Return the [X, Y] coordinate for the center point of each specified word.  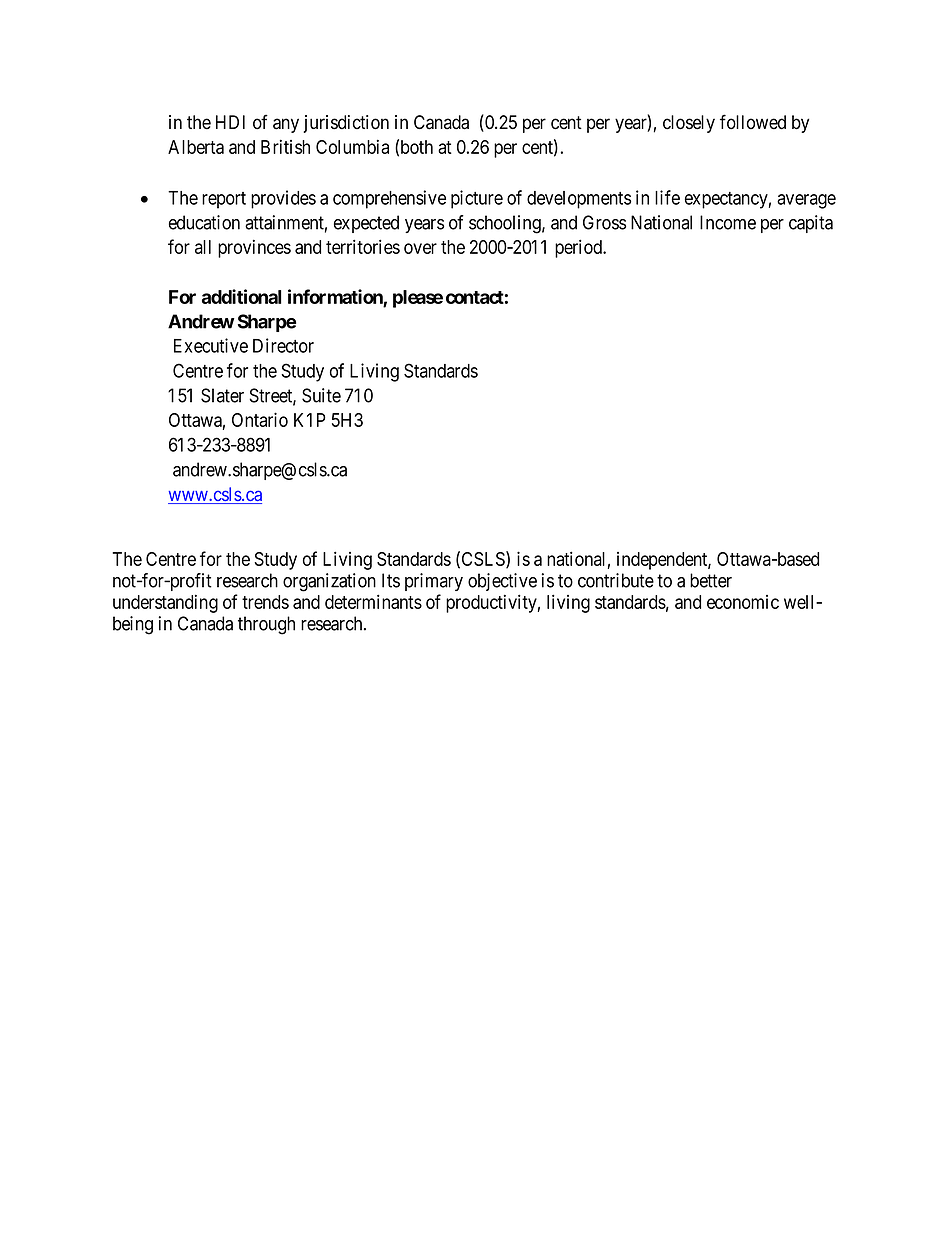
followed [753, 122]
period [580, 248]
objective [502, 582]
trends [265, 602]
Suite [321, 395]
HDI [230, 122]
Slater [222, 395]
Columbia [352, 146]
